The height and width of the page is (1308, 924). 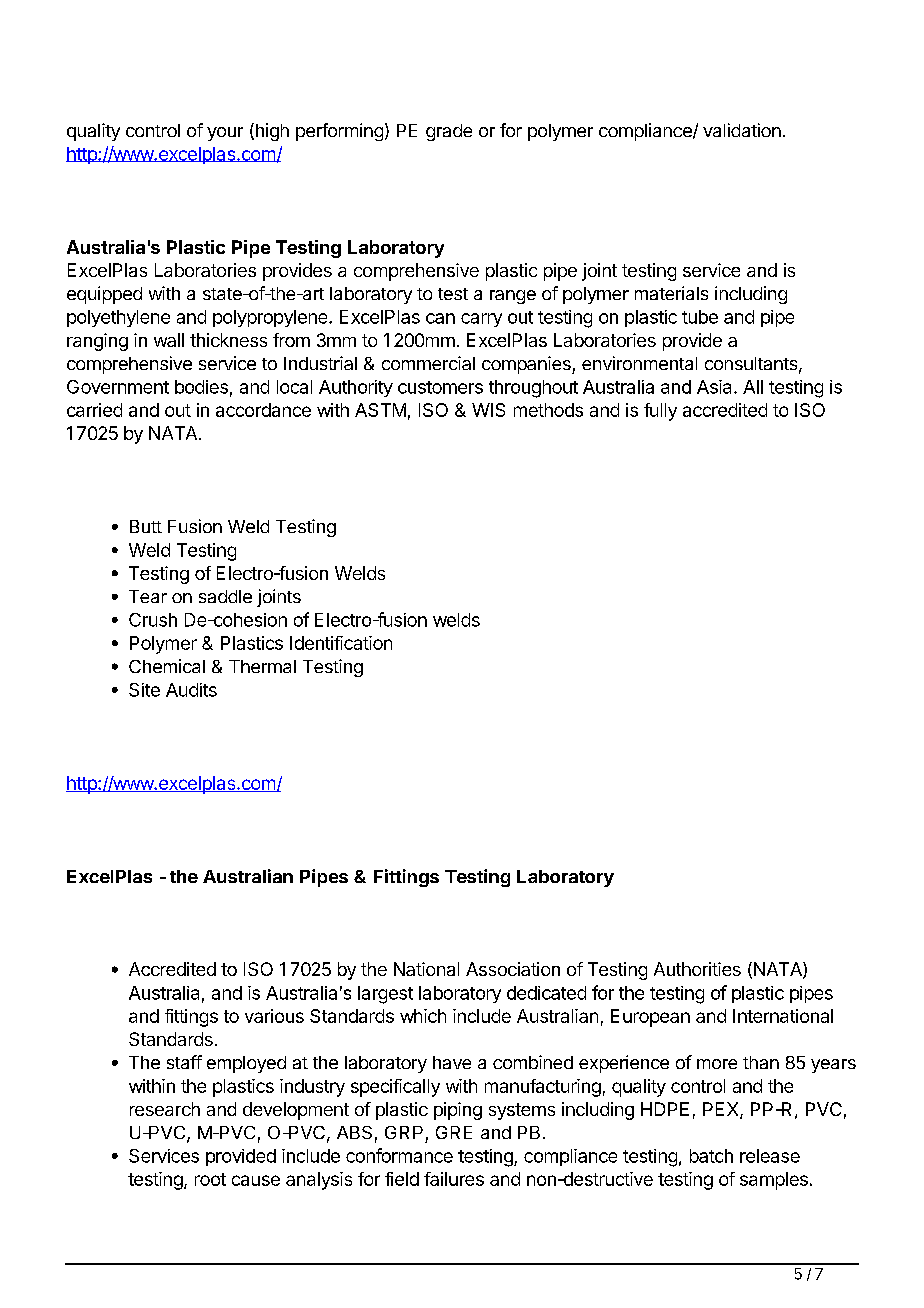 What do you see at coordinates (167, 666) in the page?
I see `Chemical` at bounding box center [167, 666].
